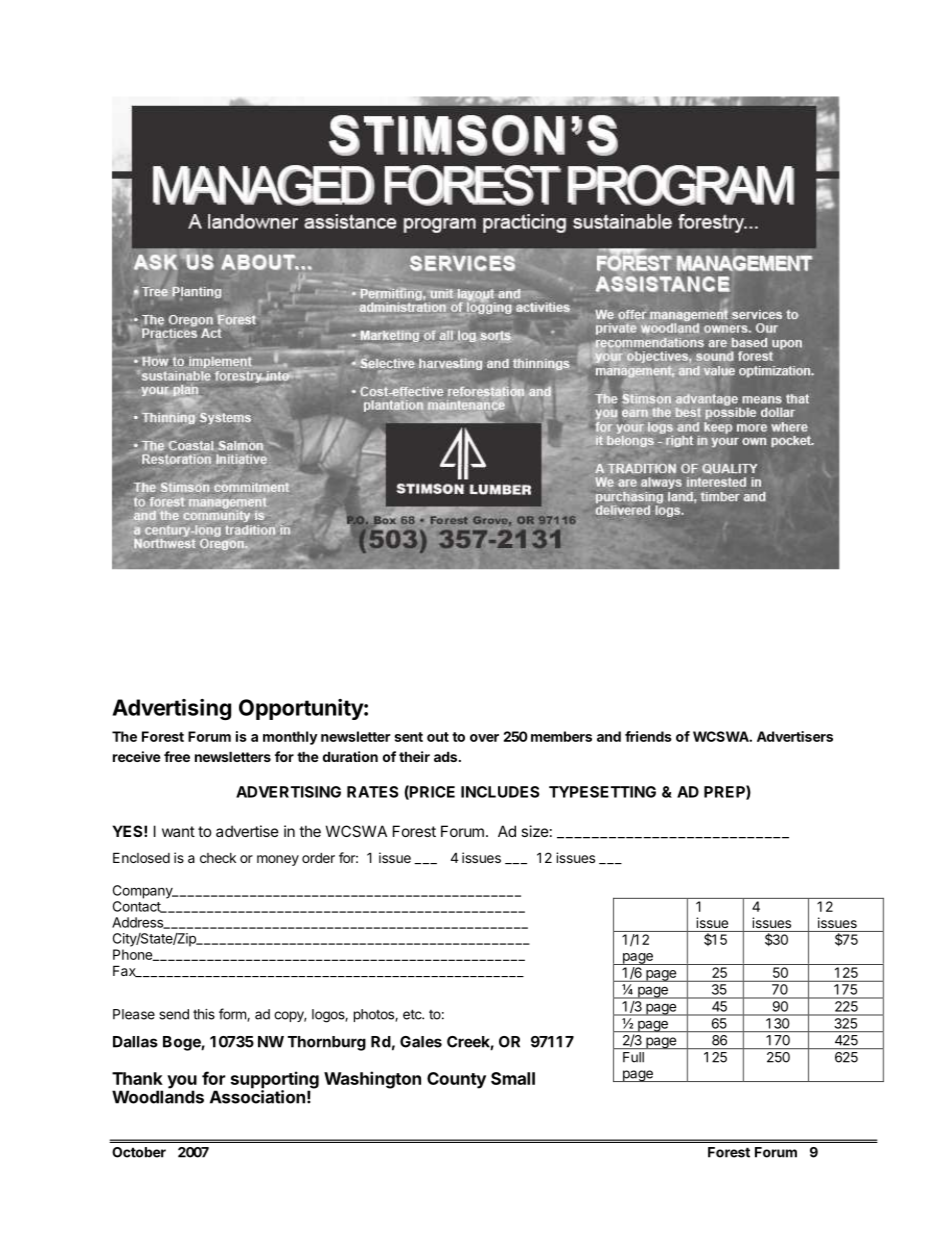 The height and width of the page is (1233, 952). I want to click on October, so click(139, 1152).
